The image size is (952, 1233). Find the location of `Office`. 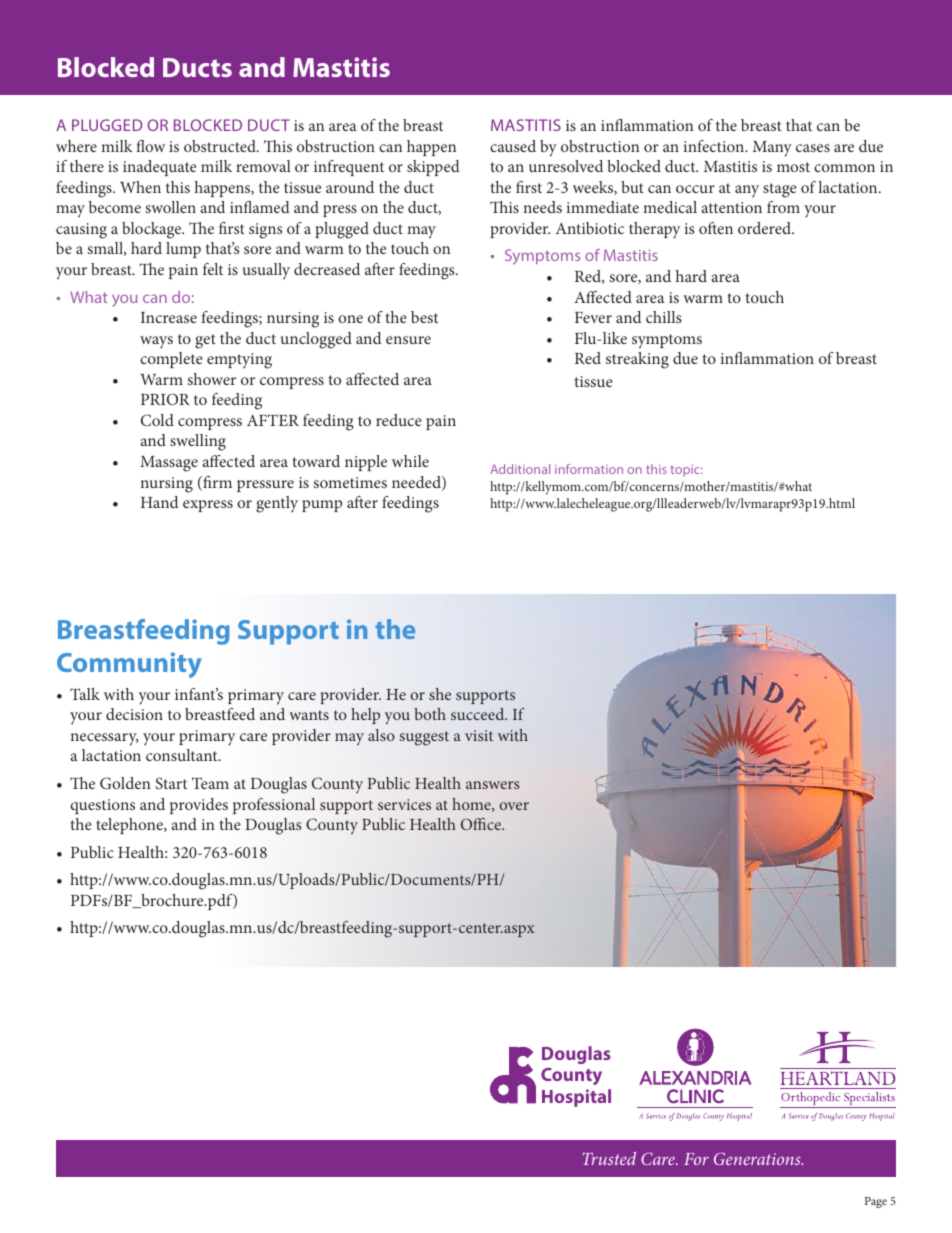

Office is located at coordinates (482, 824).
